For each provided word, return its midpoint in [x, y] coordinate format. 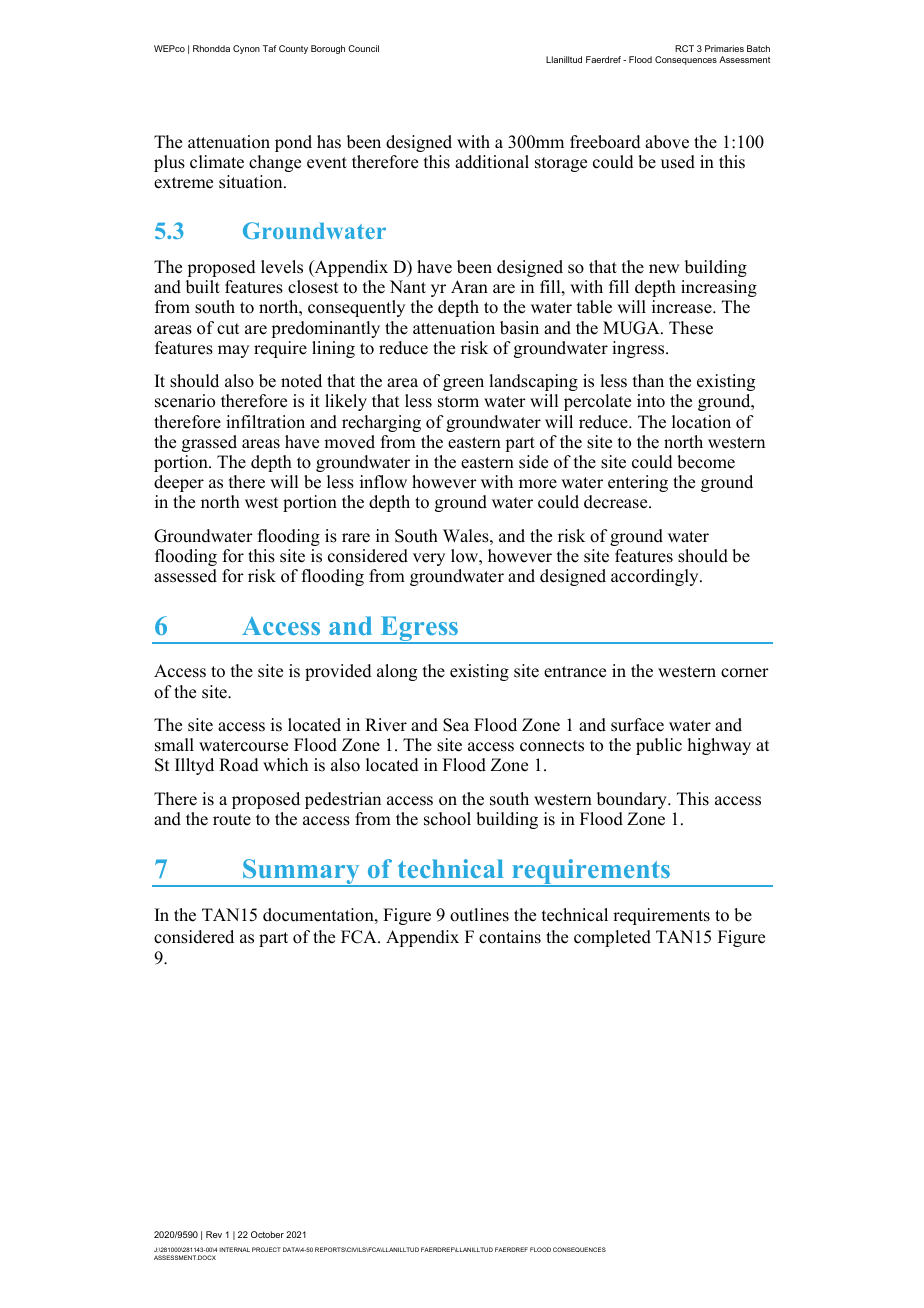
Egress [419, 630]
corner [745, 673]
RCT [684, 48]
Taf [270, 48]
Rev [214, 1234]
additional [492, 162]
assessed [185, 576]
